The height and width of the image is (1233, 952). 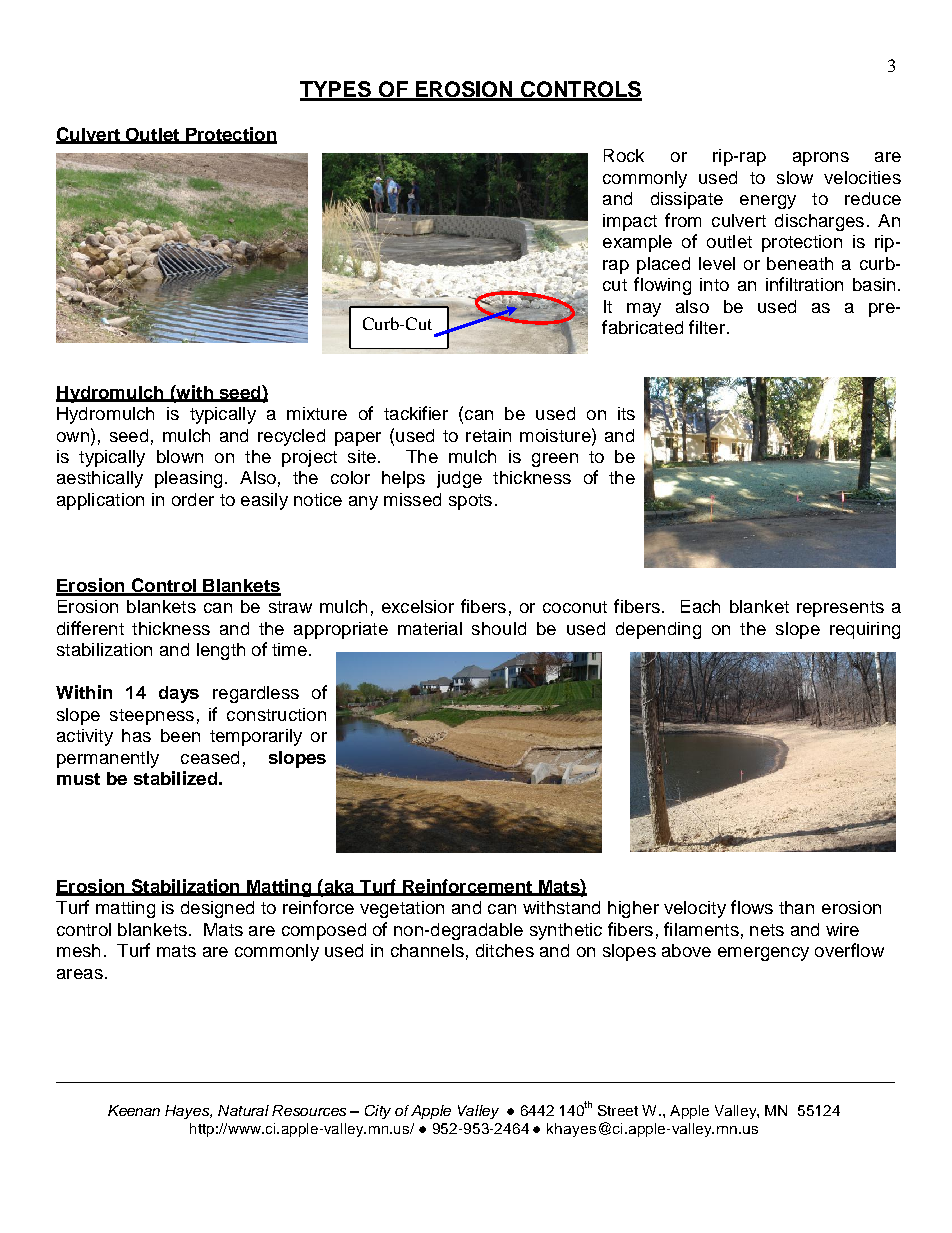 What do you see at coordinates (795, 177) in the image?
I see `slow` at bounding box center [795, 177].
